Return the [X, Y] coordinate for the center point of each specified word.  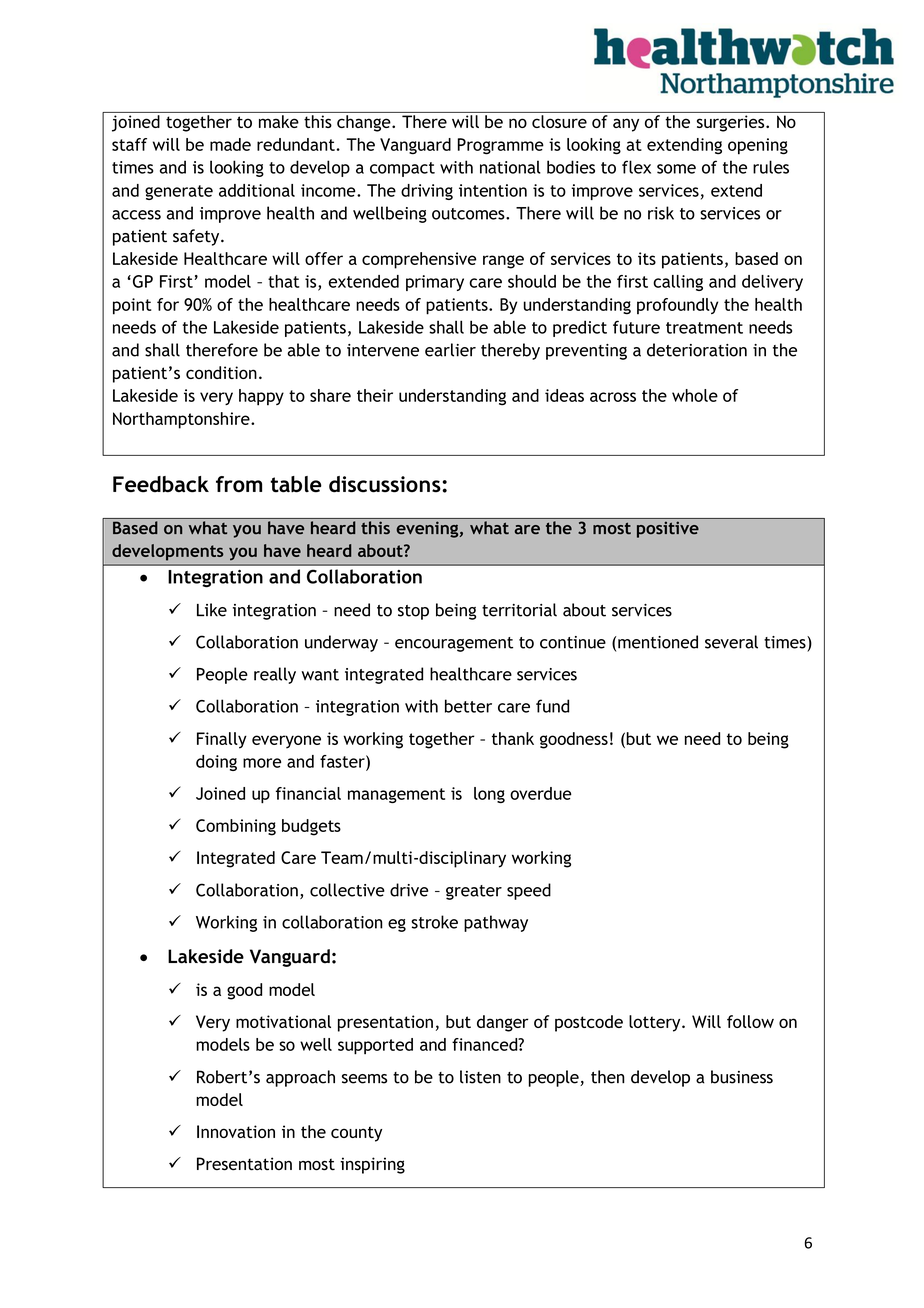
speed [529, 891]
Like [212, 610]
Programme [501, 146]
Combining [236, 827]
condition [221, 372]
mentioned [658, 642]
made [230, 144]
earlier [450, 350]
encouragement [454, 644]
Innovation [236, 1131]
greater [474, 892]
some [676, 169]
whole [695, 395]
